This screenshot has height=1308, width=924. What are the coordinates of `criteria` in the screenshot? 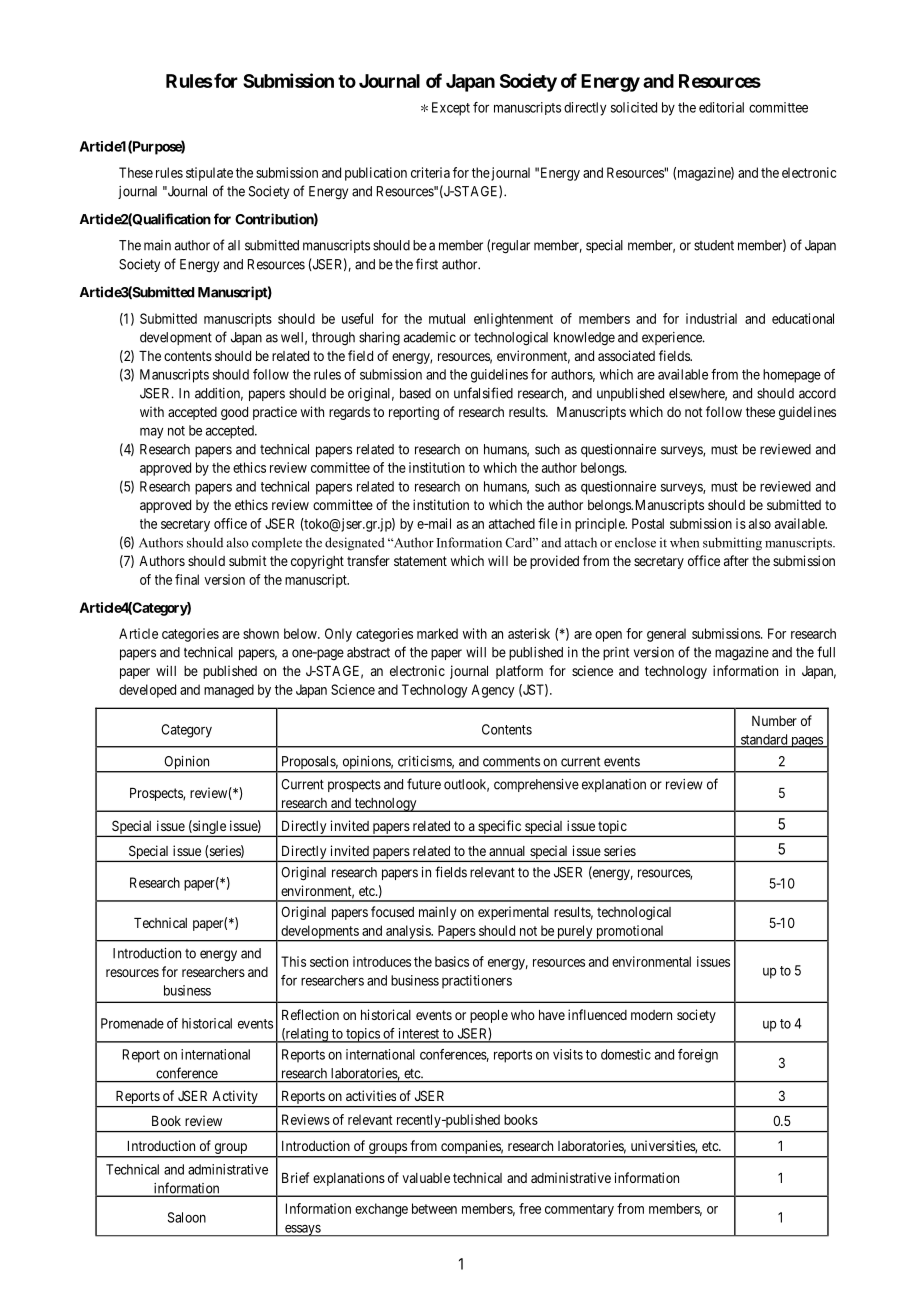 It's located at (430, 172).
